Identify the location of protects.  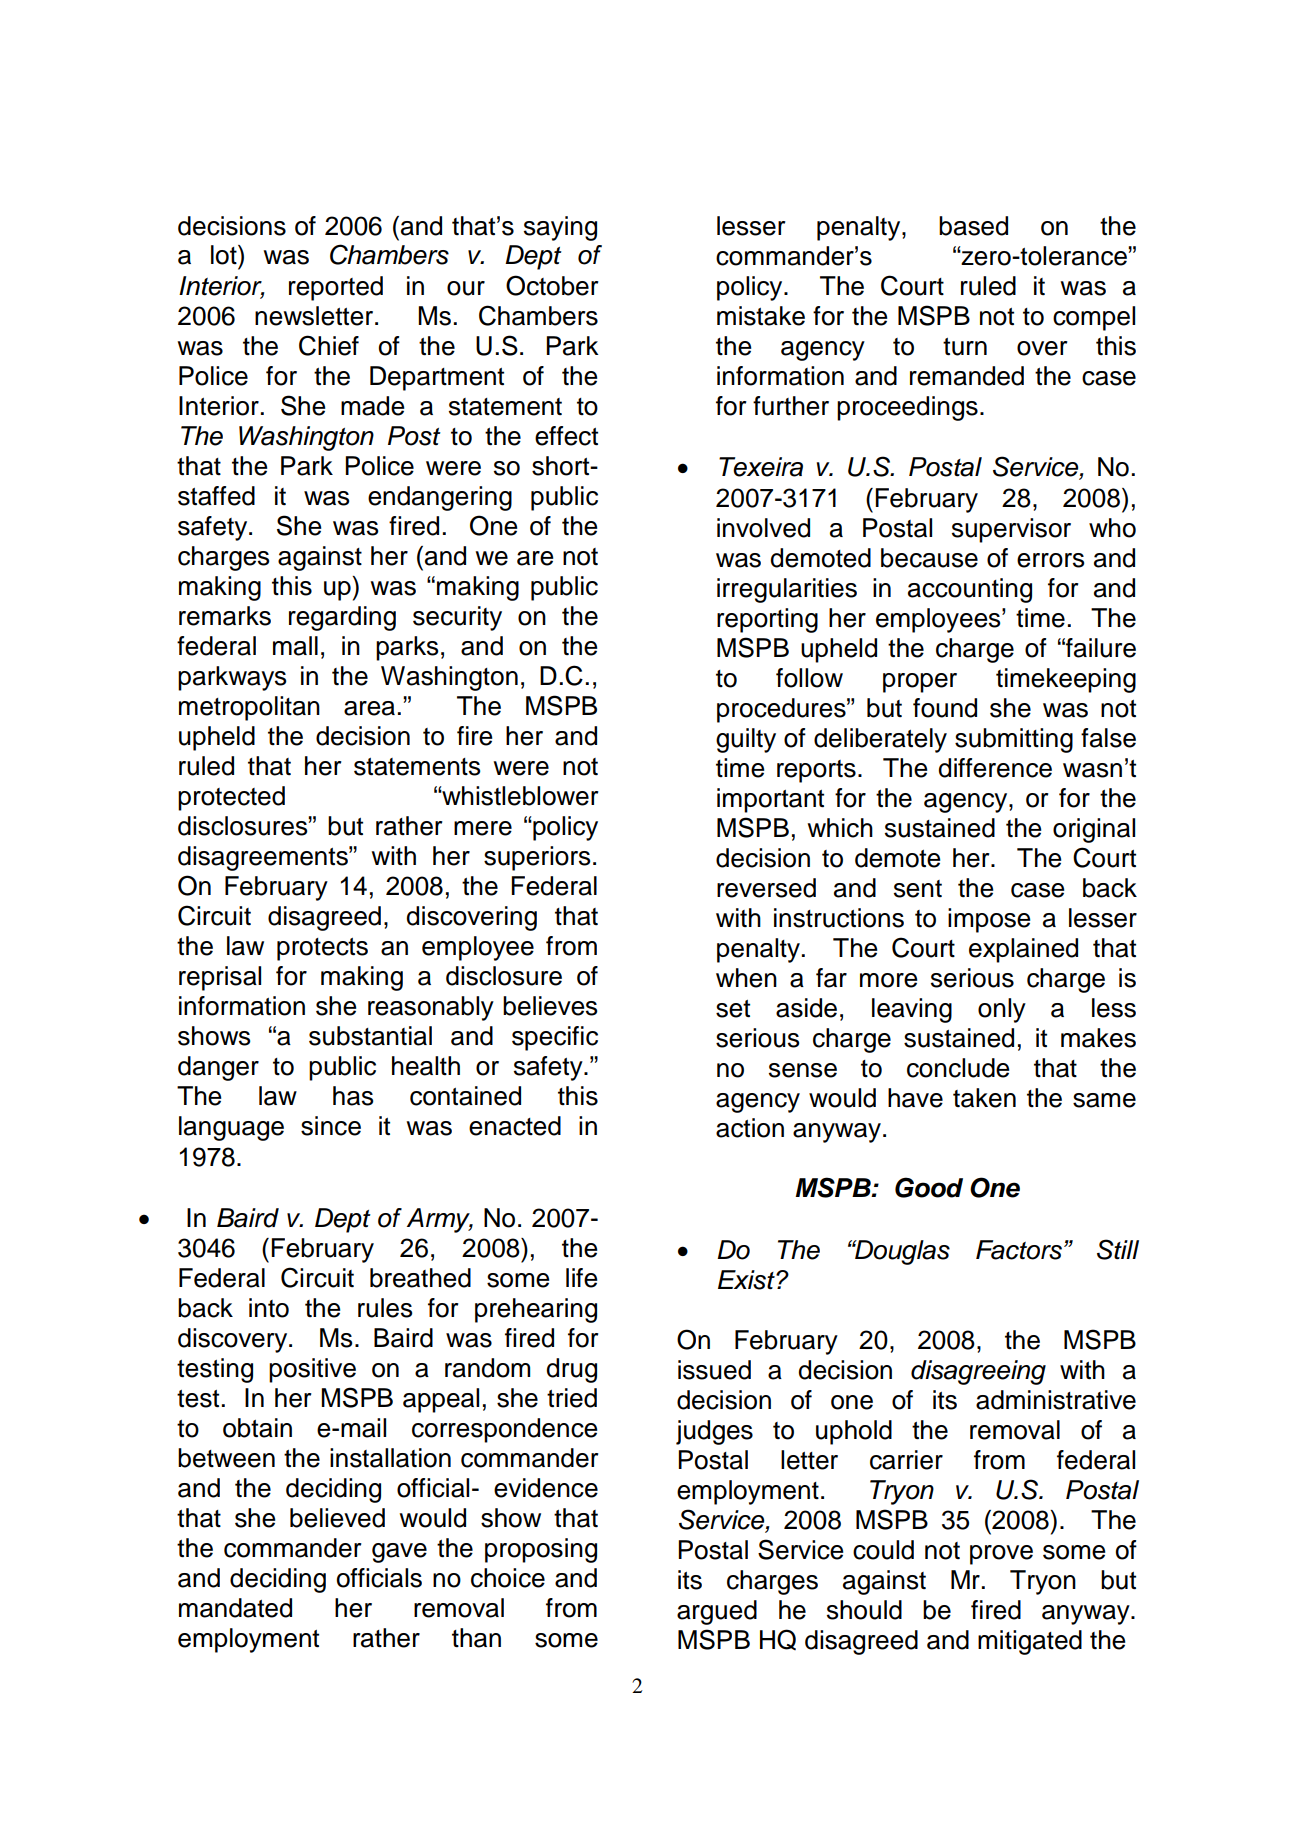
(322, 949).
